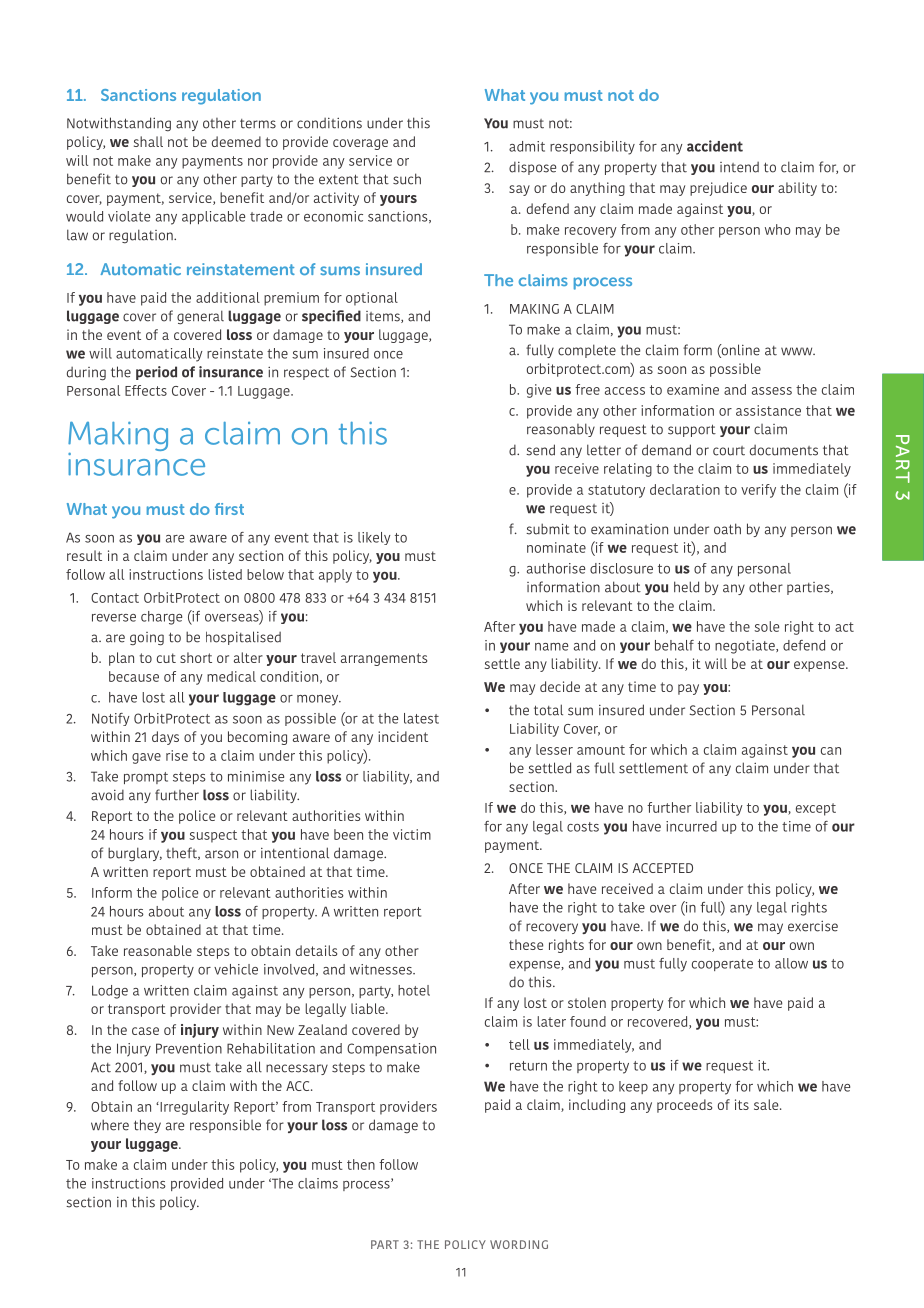 The width and height of the screenshot is (924, 1308). I want to click on they, so click(147, 1126).
